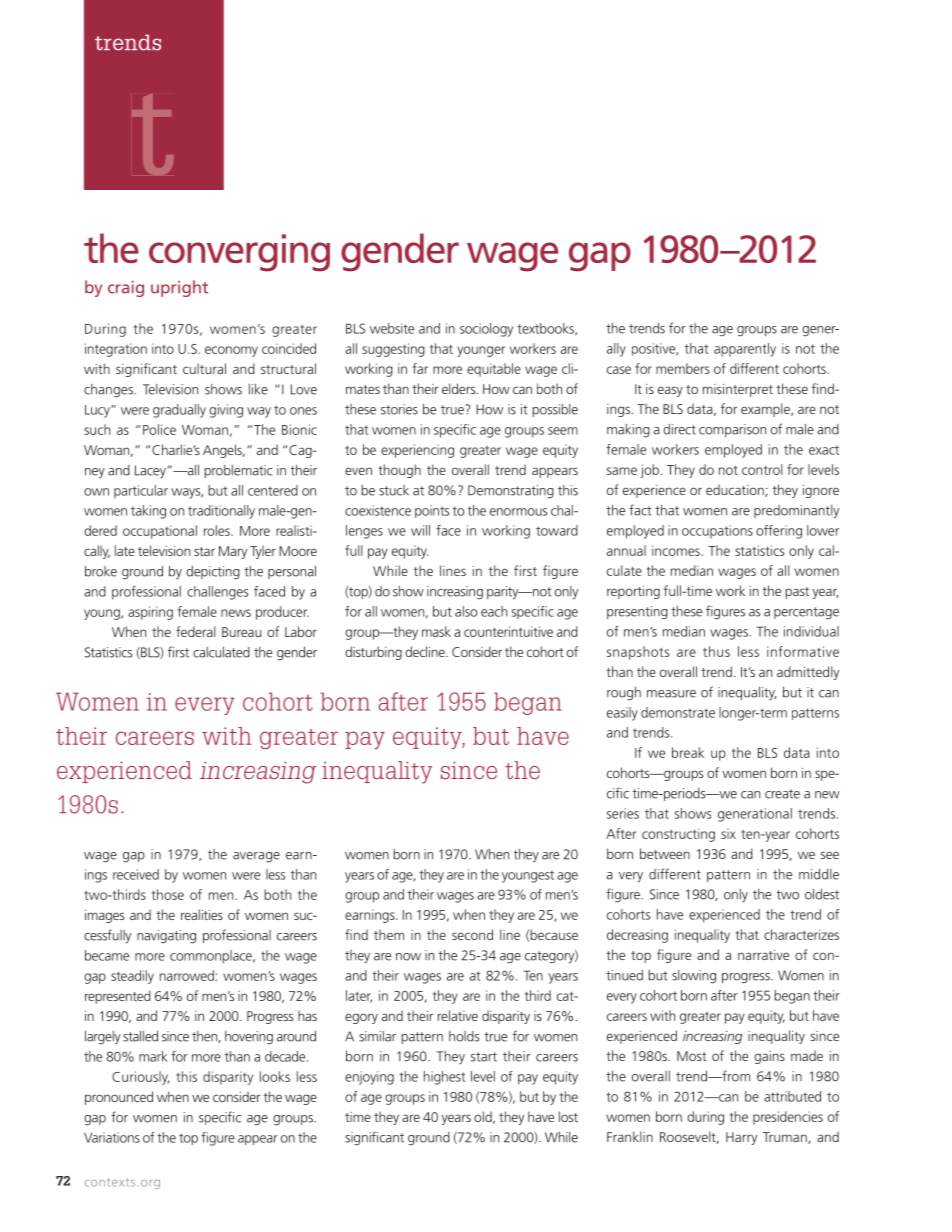 Image resolution: width=952 pixels, height=1232 pixels. What do you see at coordinates (196, 631) in the document?
I see `federal` at bounding box center [196, 631].
